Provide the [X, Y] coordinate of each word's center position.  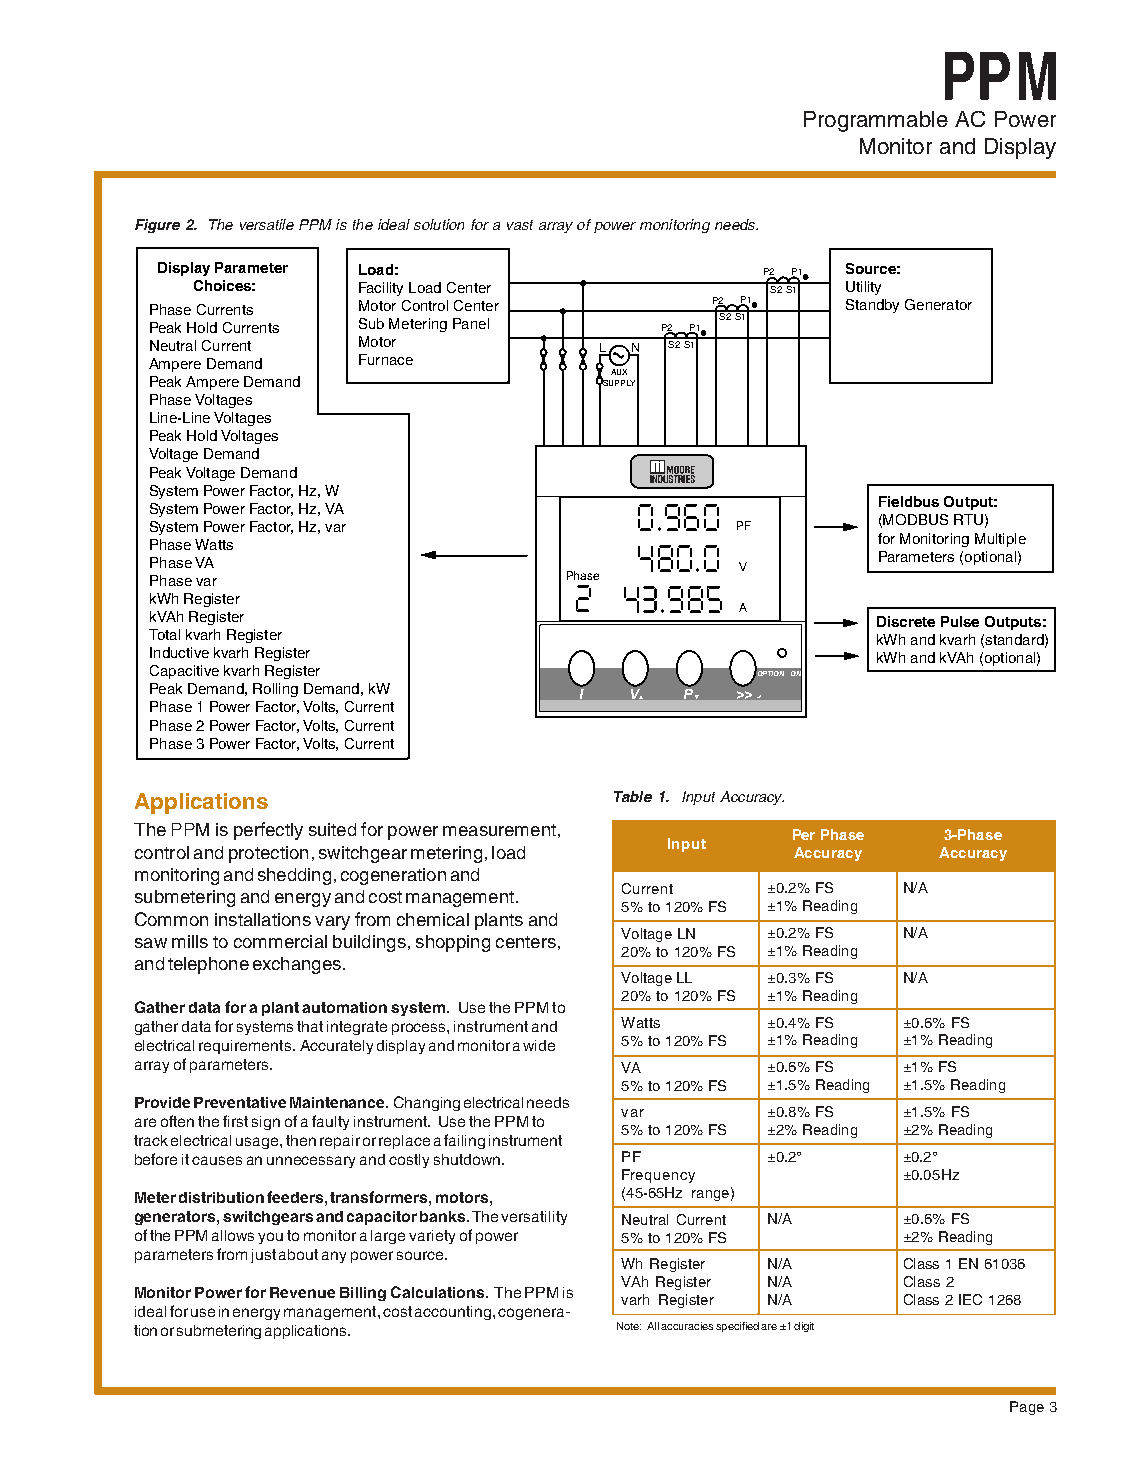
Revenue [302, 1292]
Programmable [876, 121]
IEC [970, 1299]
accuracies [687, 1326]
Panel [471, 323]
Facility [381, 289]
